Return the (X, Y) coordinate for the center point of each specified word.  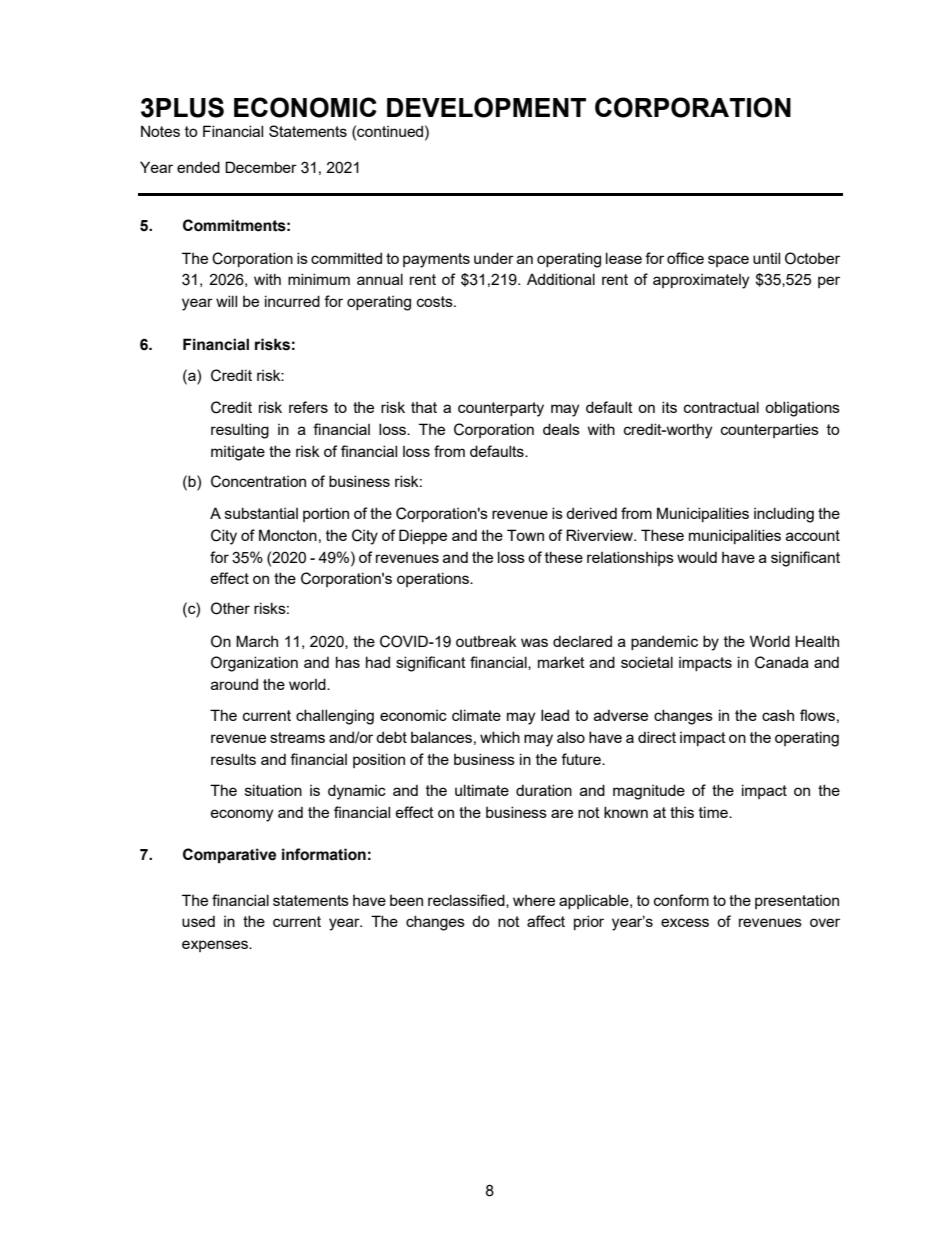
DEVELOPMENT (486, 107)
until (766, 258)
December (261, 167)
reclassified (467, 901)
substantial (261, 513)
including (784, 515)
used (198, 921)
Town (525, 535)
